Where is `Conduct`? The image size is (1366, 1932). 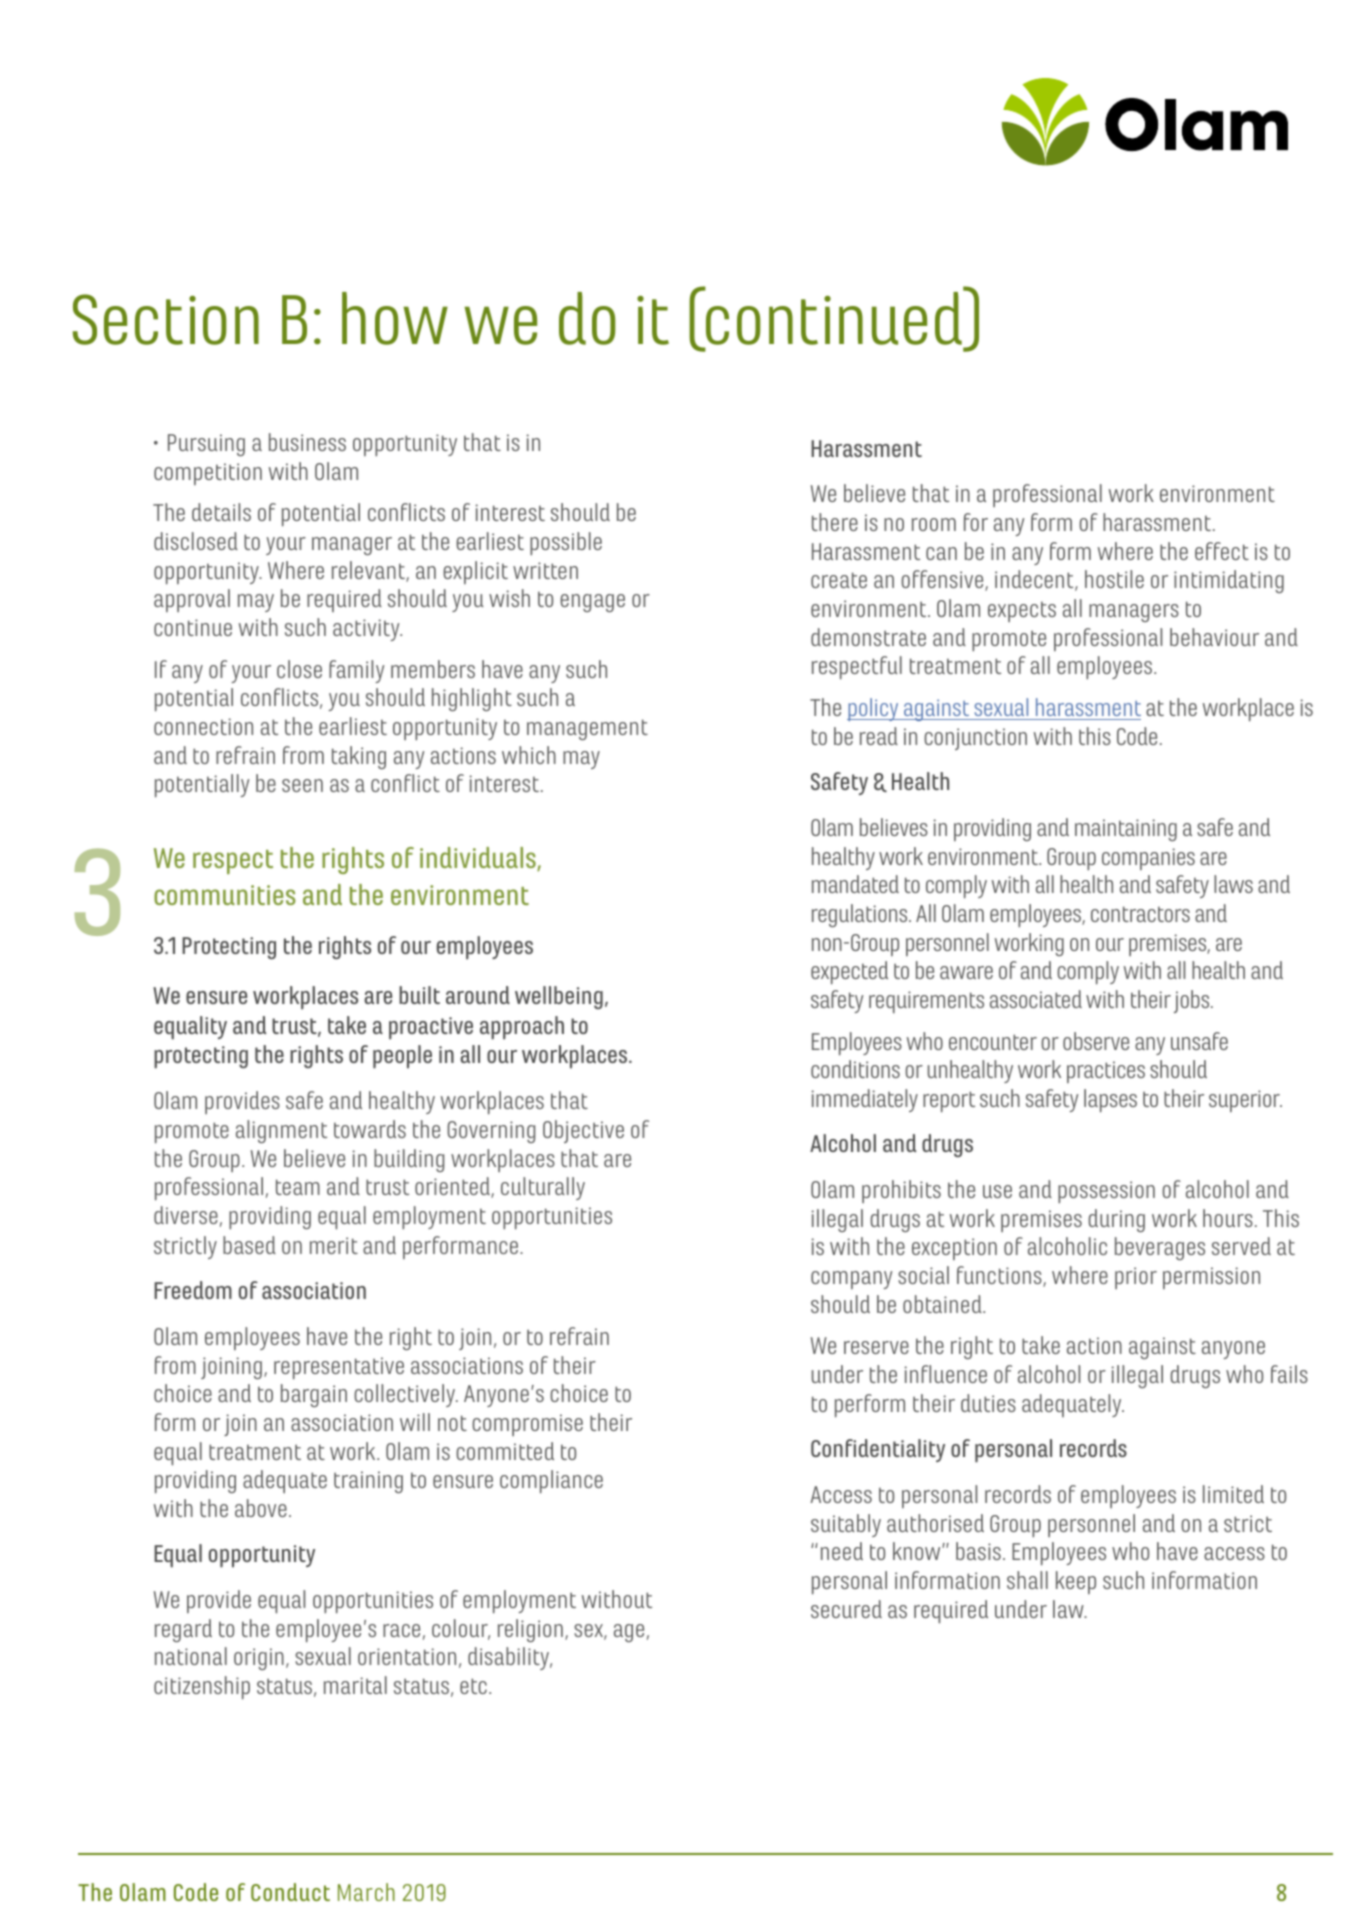
Conduct is located at coordinates (290, 1892).
